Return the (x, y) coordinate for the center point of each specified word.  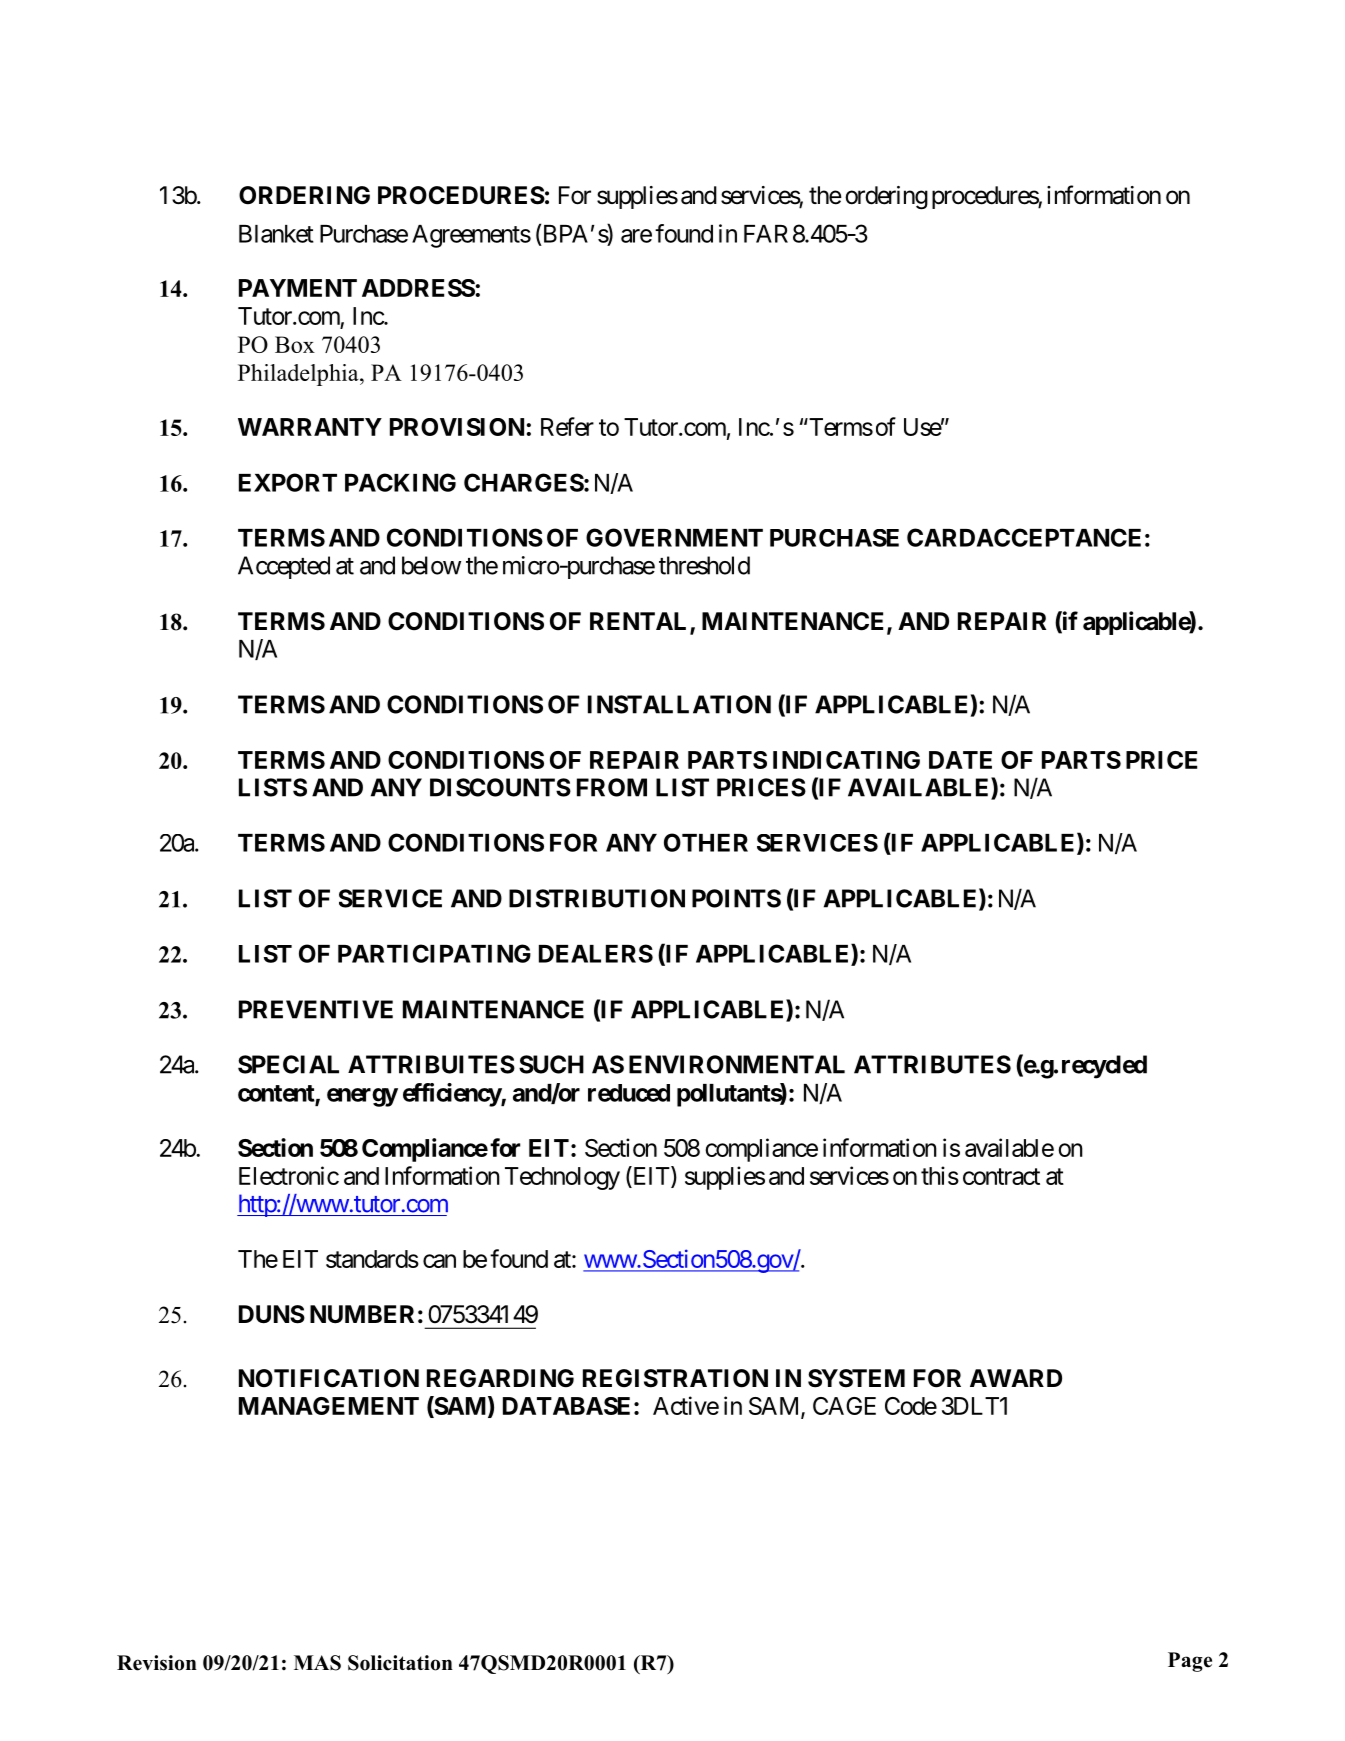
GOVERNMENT (674, 537)
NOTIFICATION (329, 1378)
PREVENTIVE (316, 1009)
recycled (1104, 1067)
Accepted (284, 567)
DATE (960, 760)
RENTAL (640, 622)
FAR (766, 234)
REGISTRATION (675, 1378)
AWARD (1016, 1378)
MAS (317, 1663)
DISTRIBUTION (597, 898)
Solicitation (400, 1663)
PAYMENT (298, 288)
